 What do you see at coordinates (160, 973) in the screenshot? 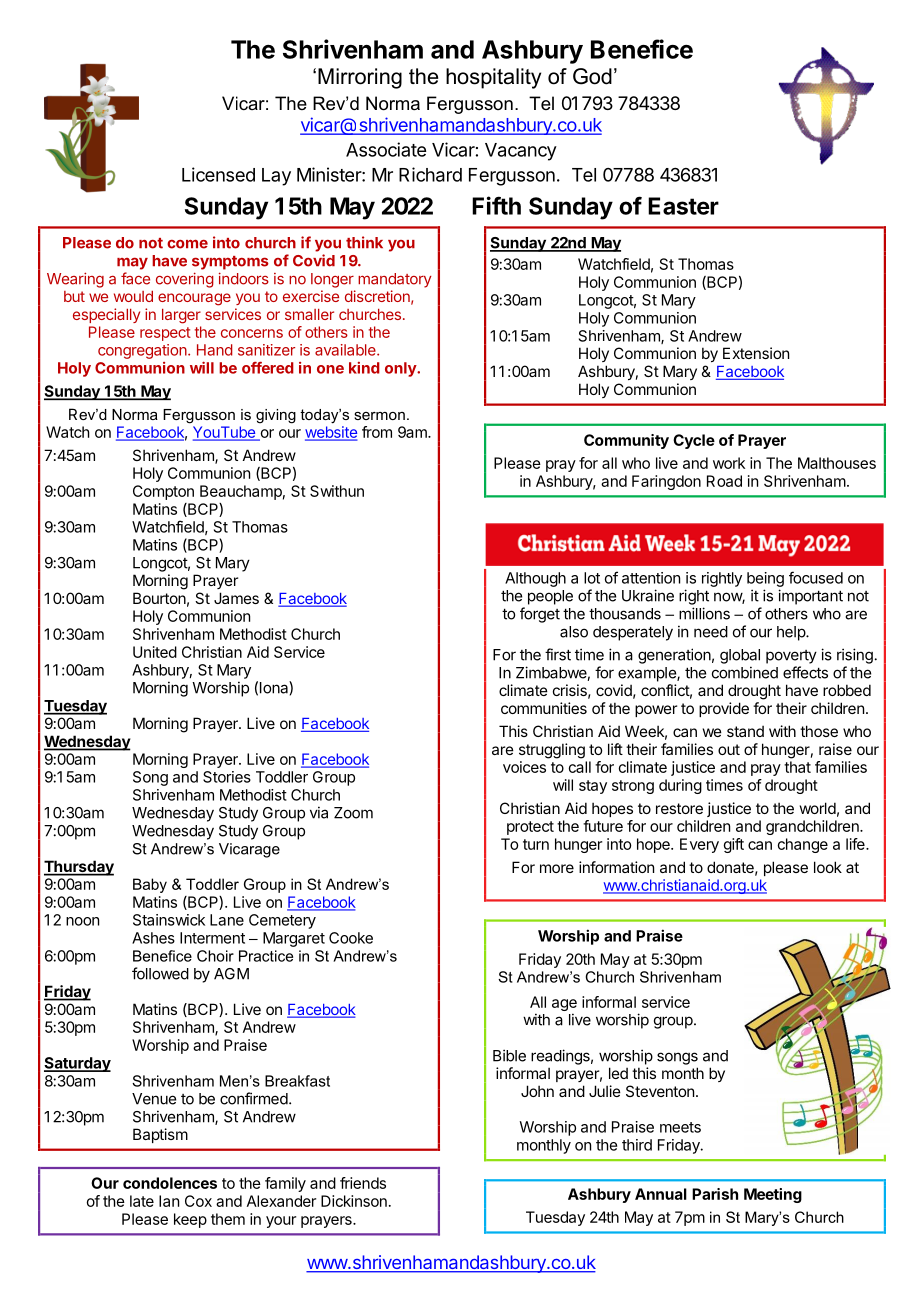
I see `followed` at bounding box center [160, 973].
